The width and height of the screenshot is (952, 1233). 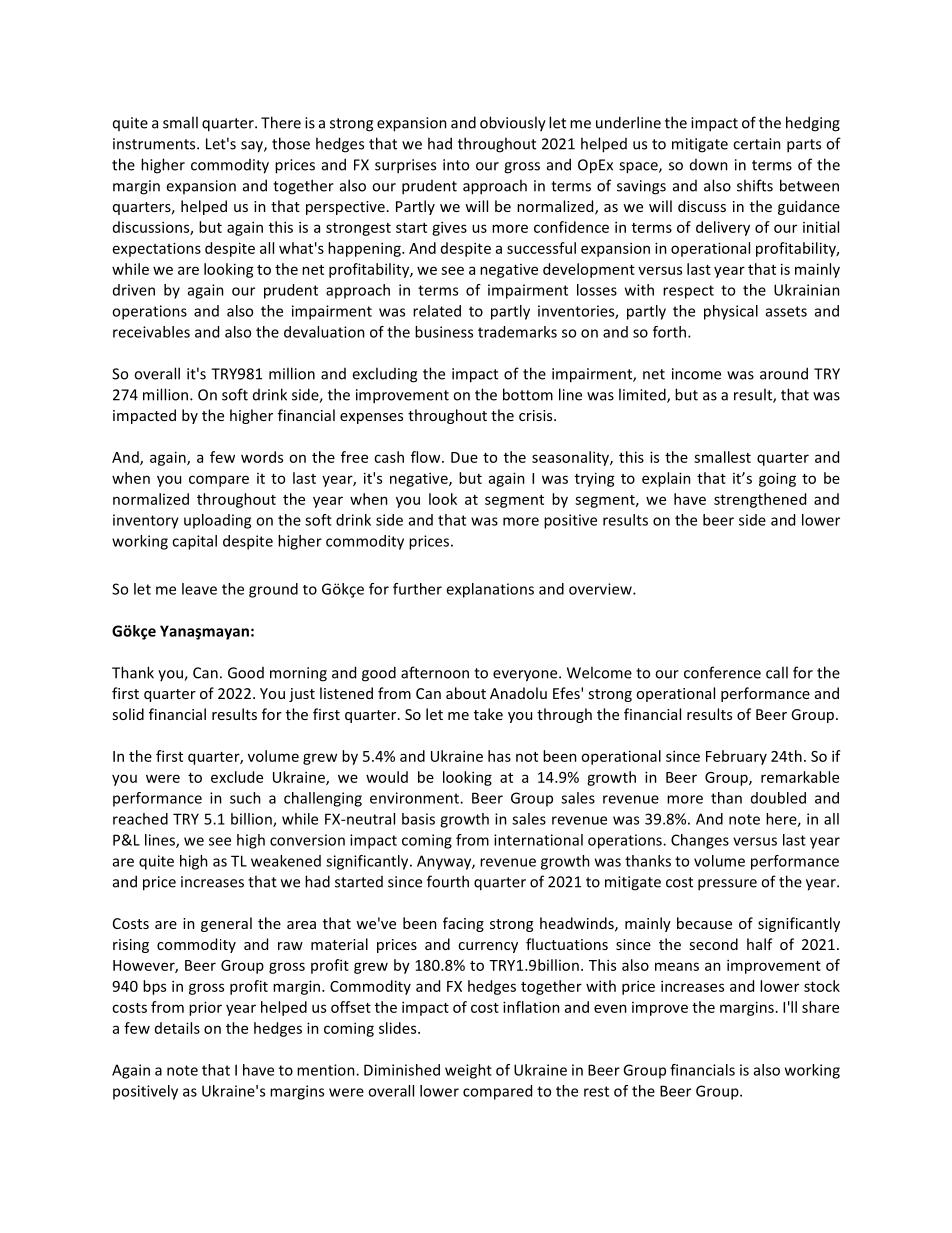 I want to click on into, so click(x=456, y=165).
